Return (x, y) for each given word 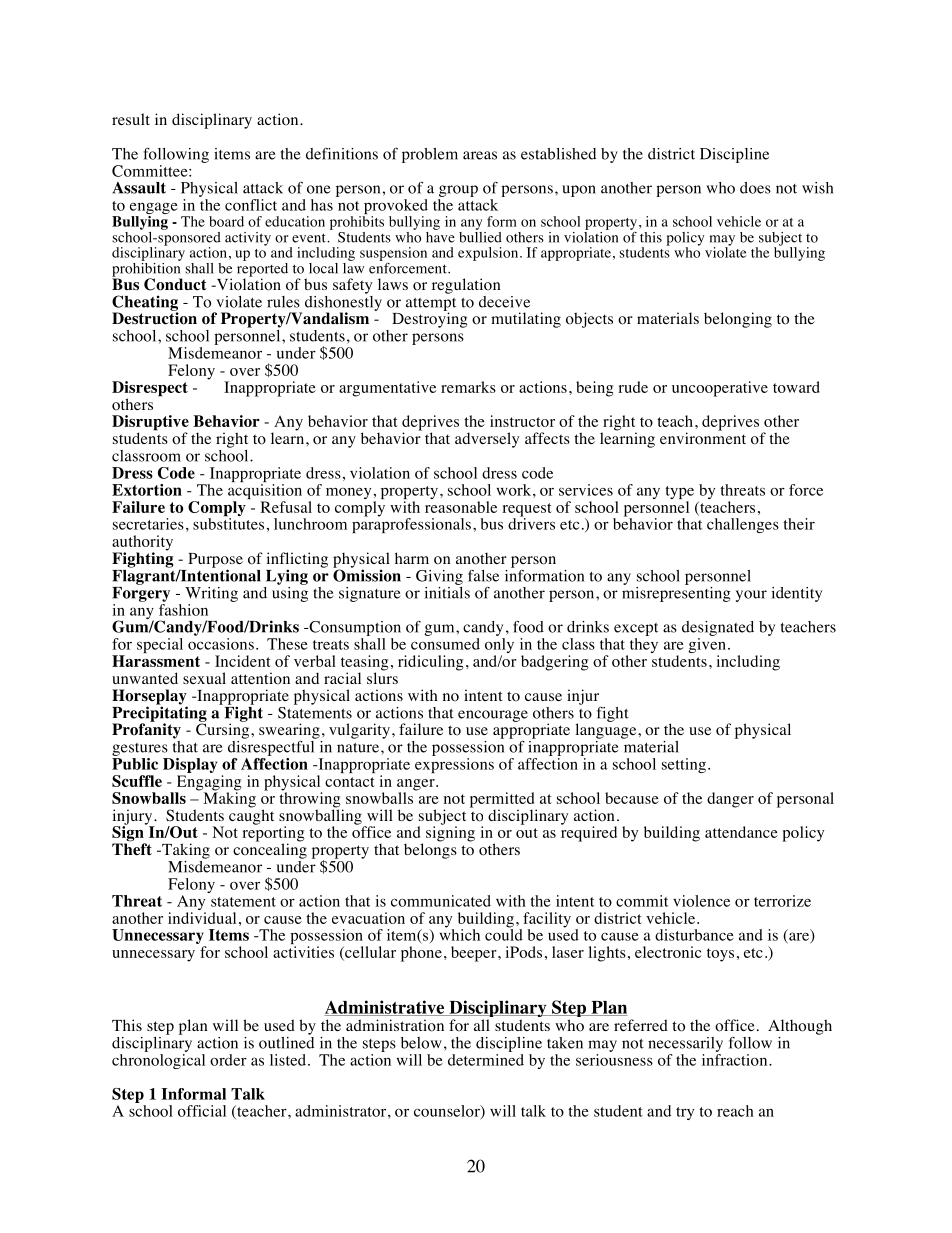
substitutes (228, 523)
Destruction (154, 317)
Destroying (429, 319)
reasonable (461, 507)
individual (202, 918)
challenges (743, 525)
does (755, 188)
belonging (738, 320)
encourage (493, 716)
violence (701, 901)
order (228, 1060)
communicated (441, 901)
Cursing (224, 730)
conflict (251, 205)
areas (480, 155)
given (707, 647)
